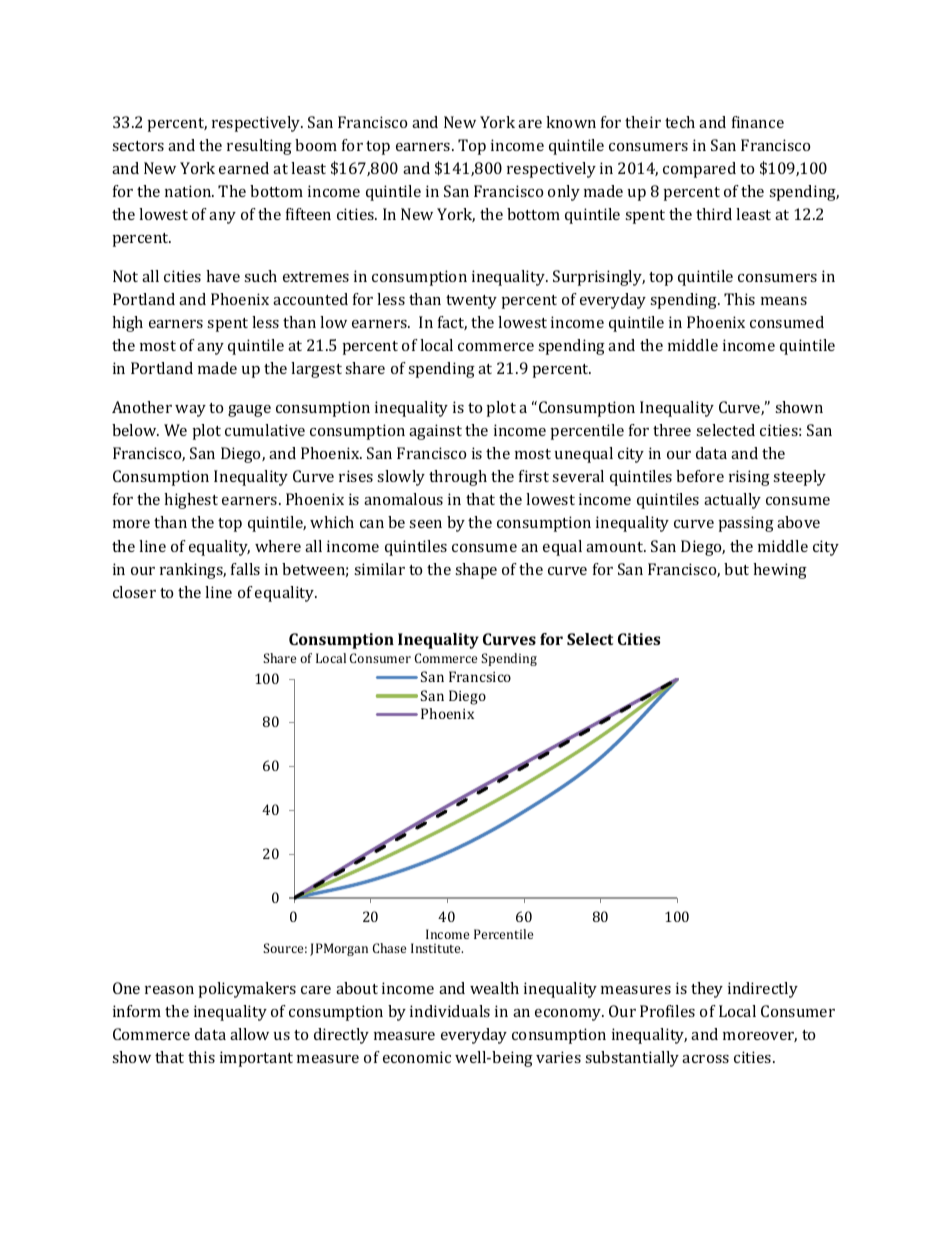 The image size is (952, 1233). I want to click on compared, so click(699, 170).
